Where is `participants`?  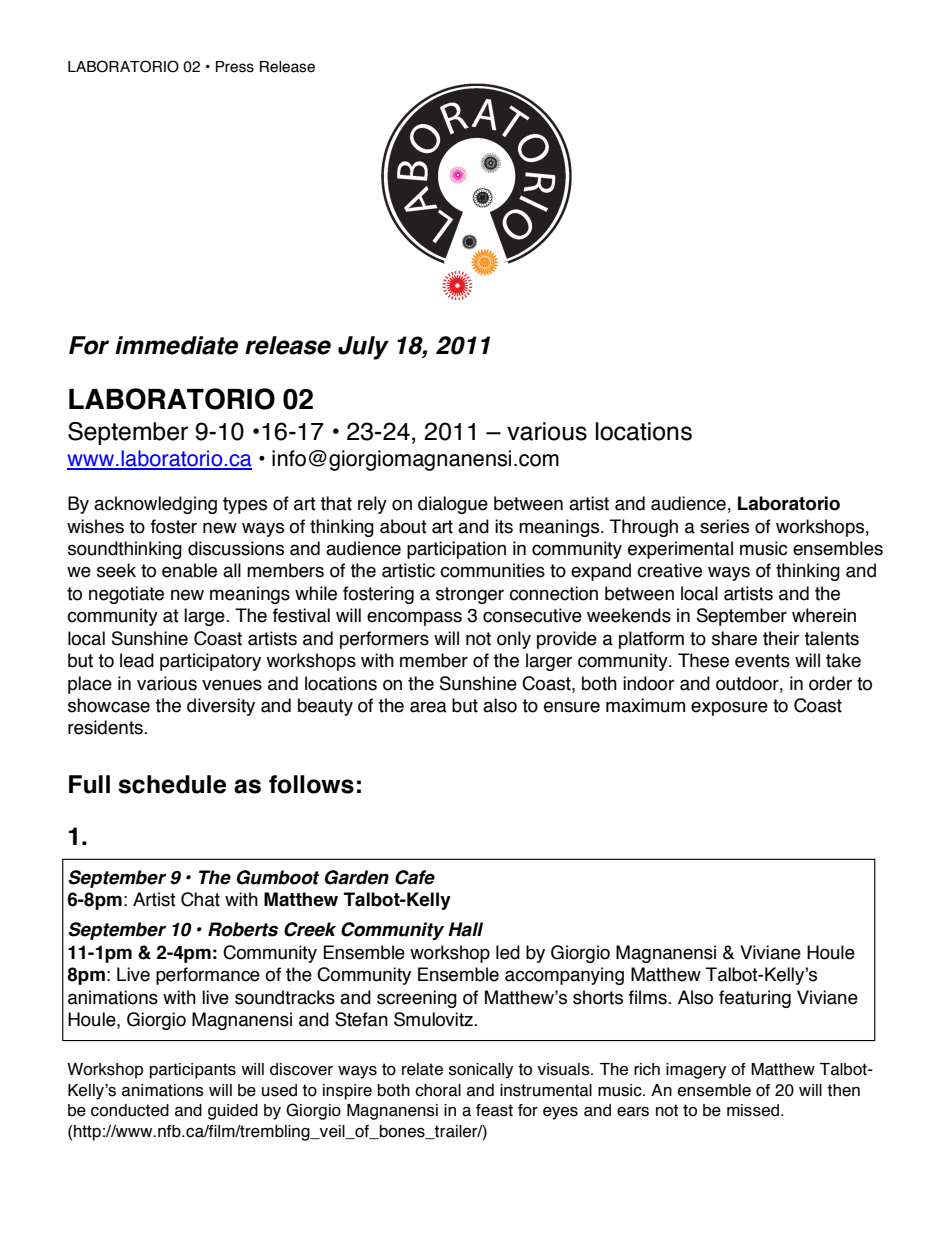
participants is located at coordinates (193, 1071).
